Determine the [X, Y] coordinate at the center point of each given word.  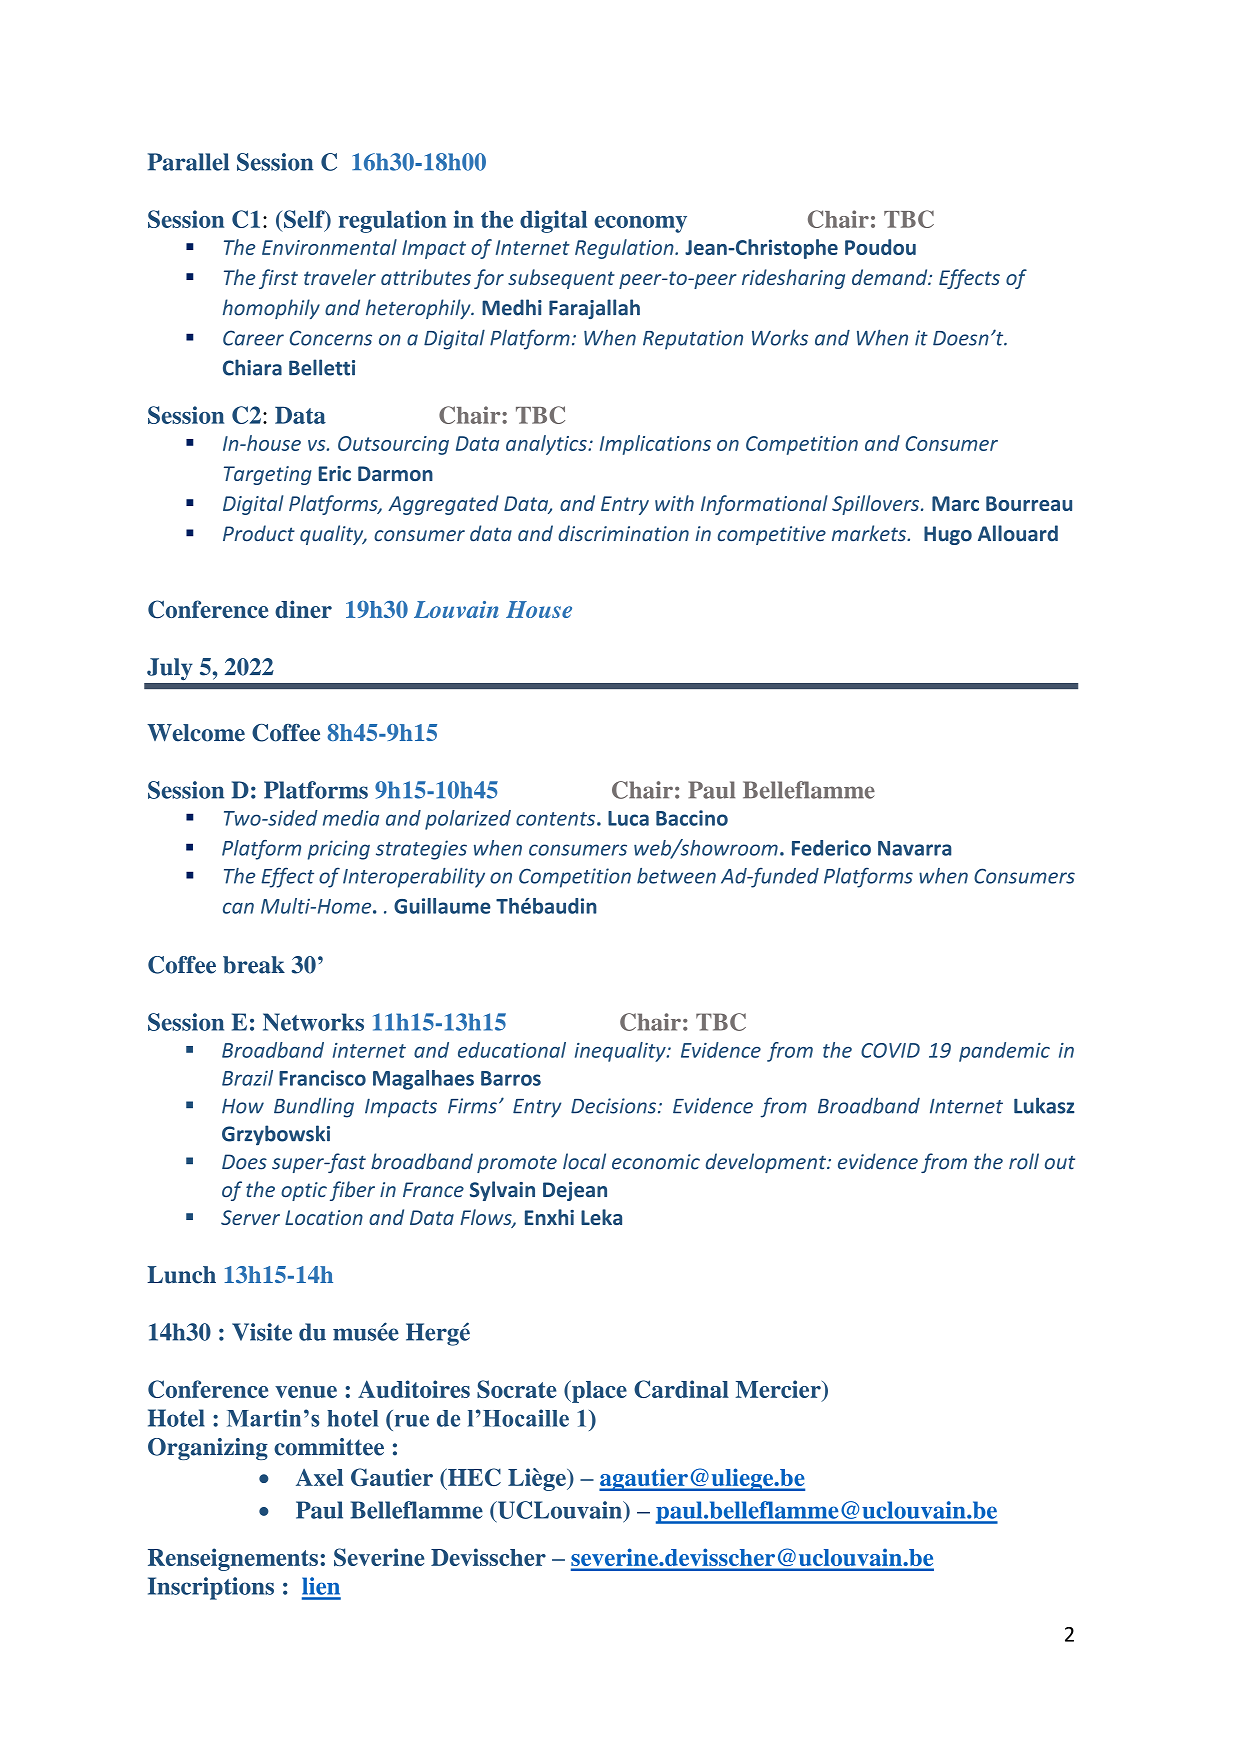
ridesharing [793, 279]
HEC [473, 1477]
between [676, 876]
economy [641, 224]
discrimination [623, 533]
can [238, 908]
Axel [319, 1477]
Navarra [914, 848]
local [584, 1161]
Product [259, 533]
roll [1024, 1161]
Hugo [948, 535]
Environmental [329, 247]
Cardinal [681, 1389]
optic [304, 1191]
